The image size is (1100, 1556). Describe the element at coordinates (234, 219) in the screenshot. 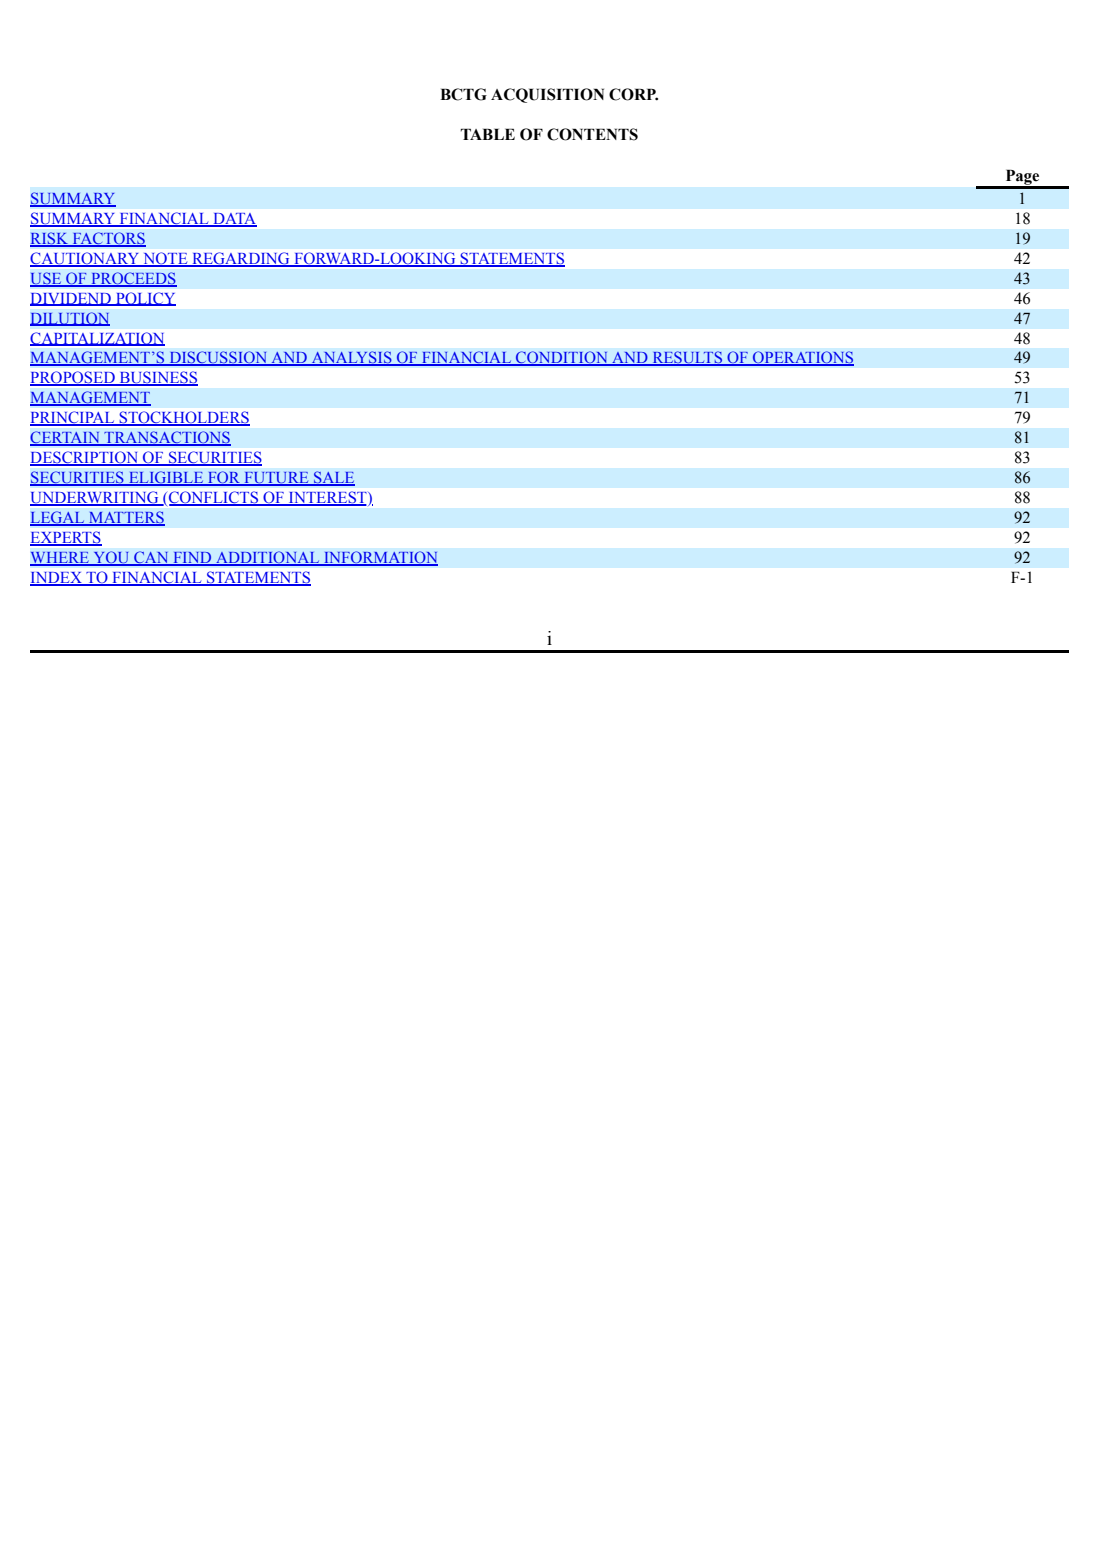

I see `DATA` at that location.
